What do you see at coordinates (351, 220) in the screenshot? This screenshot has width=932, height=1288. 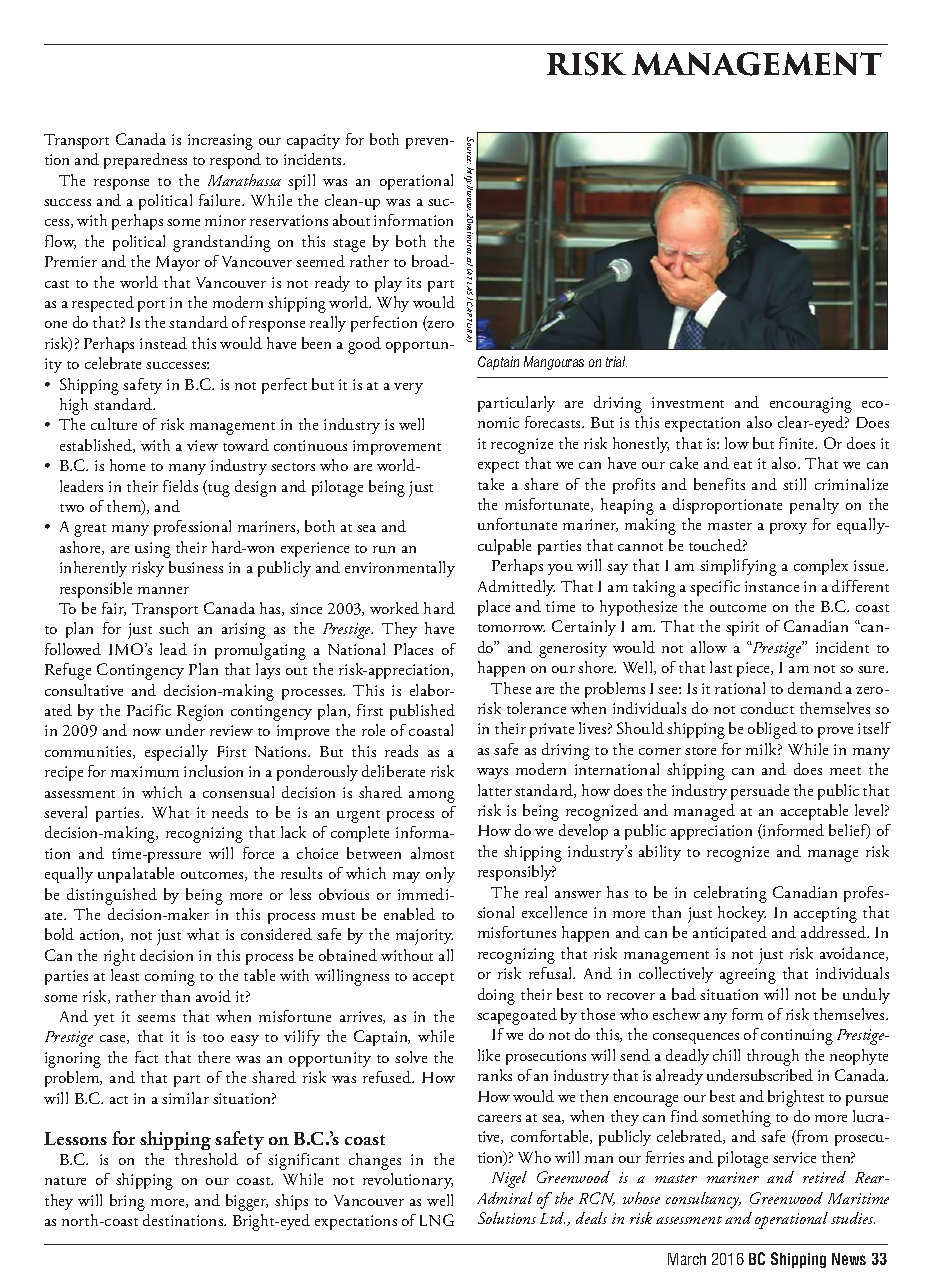 I see `about` at bounding box center [351, 220].
